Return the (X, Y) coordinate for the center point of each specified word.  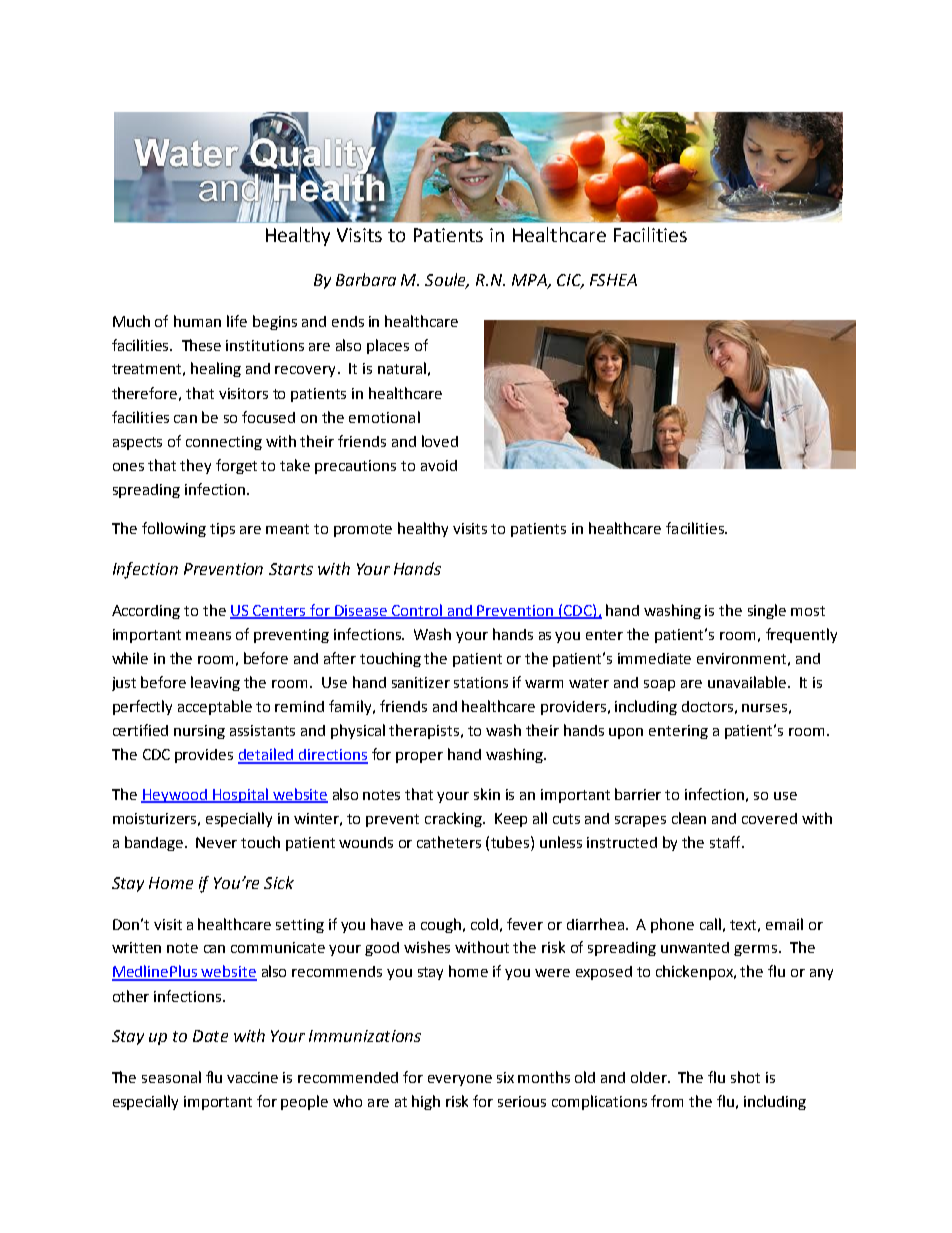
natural (402, 368)
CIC (570, 281)
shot (745, 1077)
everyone (460, 1080)
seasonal (171, 1077)
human (197, 321)
